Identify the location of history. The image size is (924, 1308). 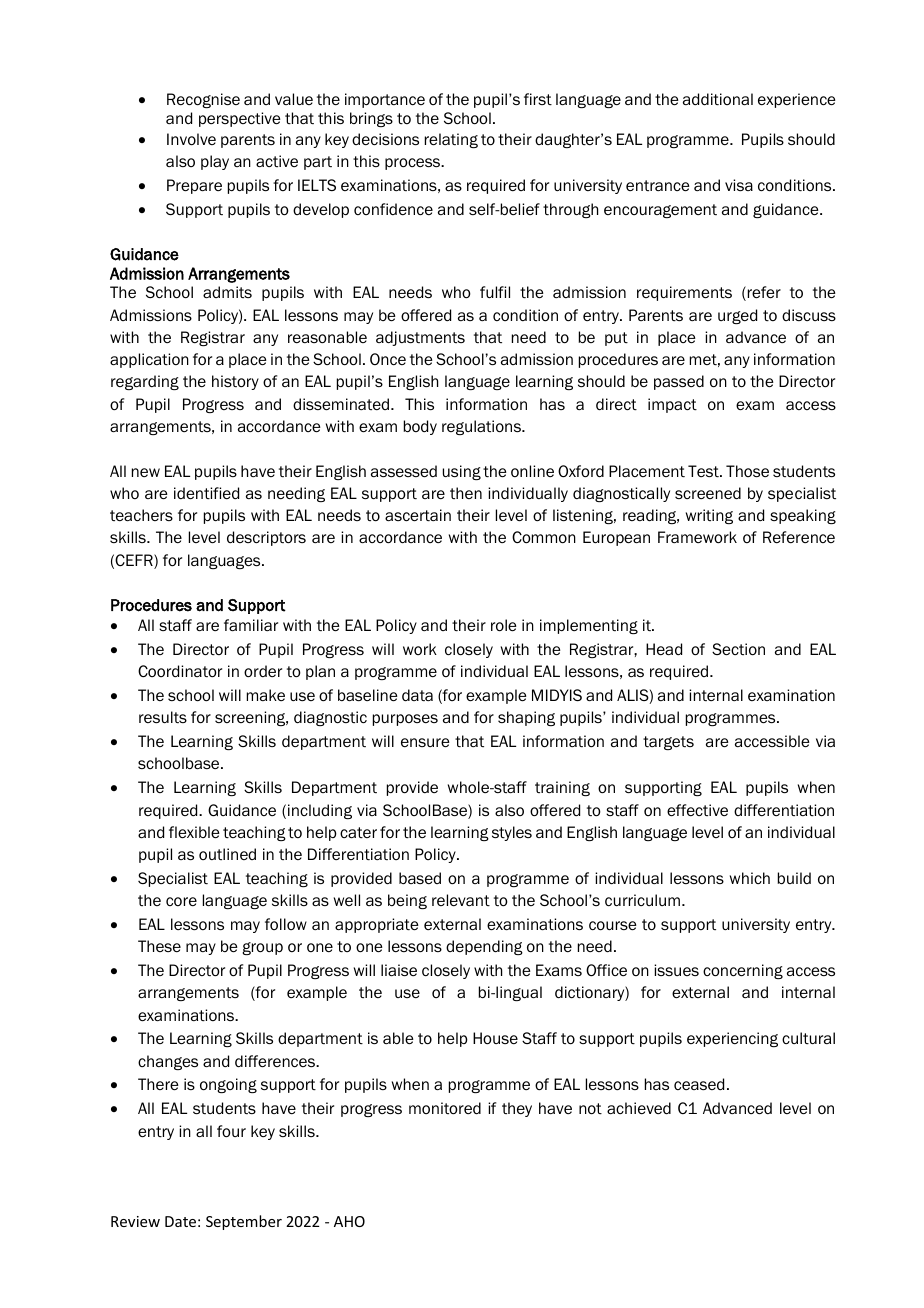
(235, 382).
